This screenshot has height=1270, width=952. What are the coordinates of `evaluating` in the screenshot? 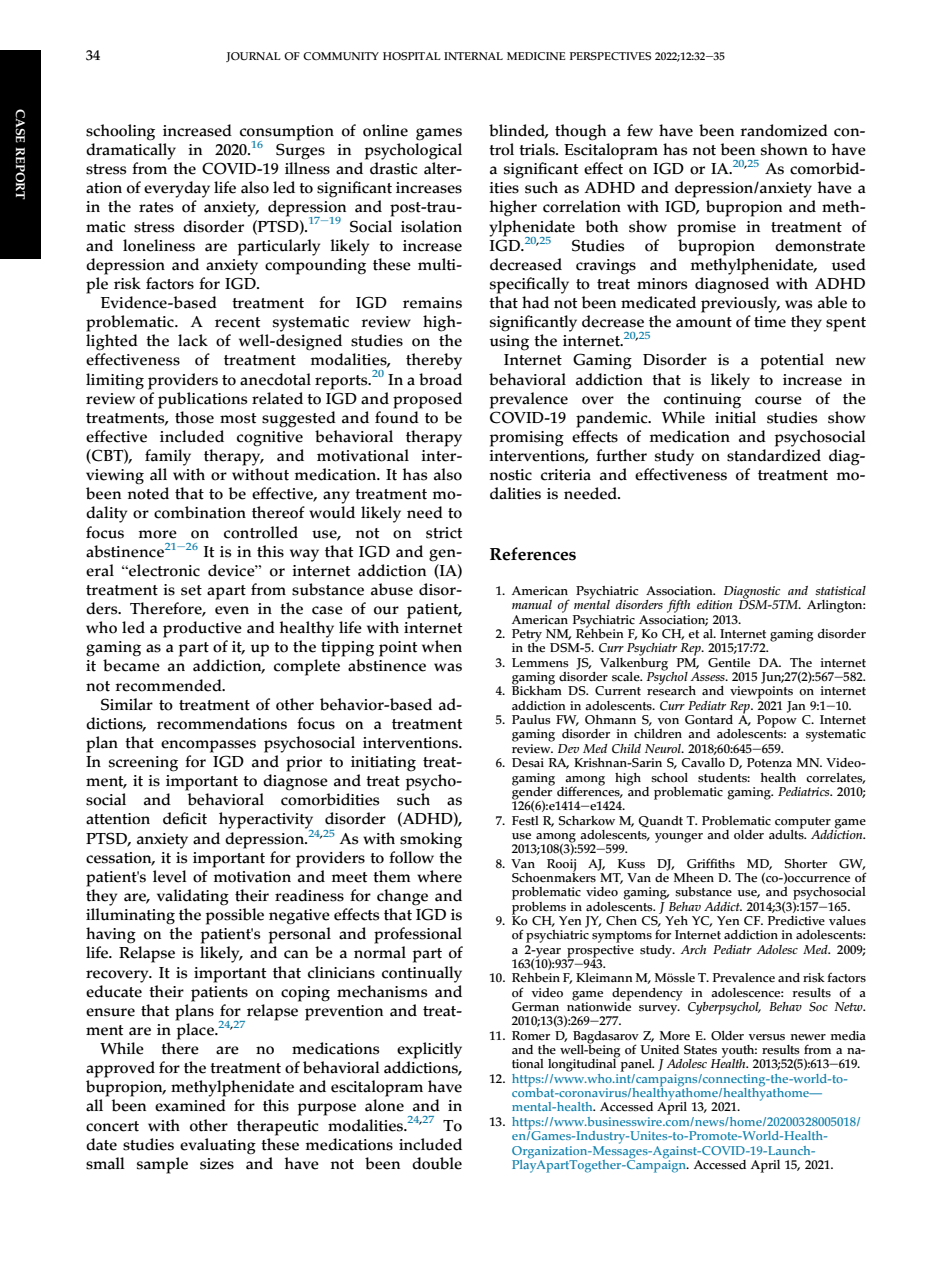 It's located at (218, 1146).
